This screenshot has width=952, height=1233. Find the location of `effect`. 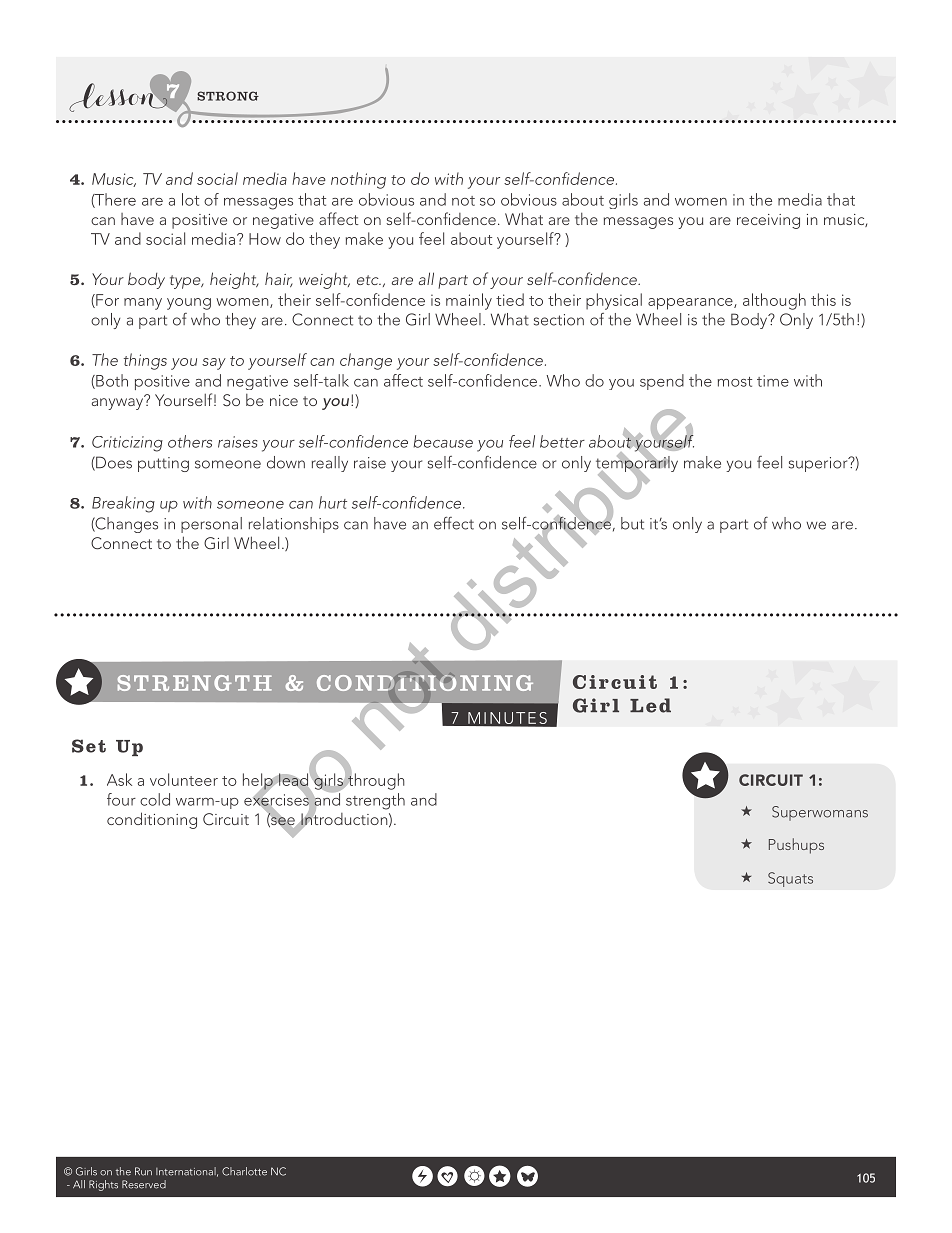

effect is located at coordinates (454, 523).
